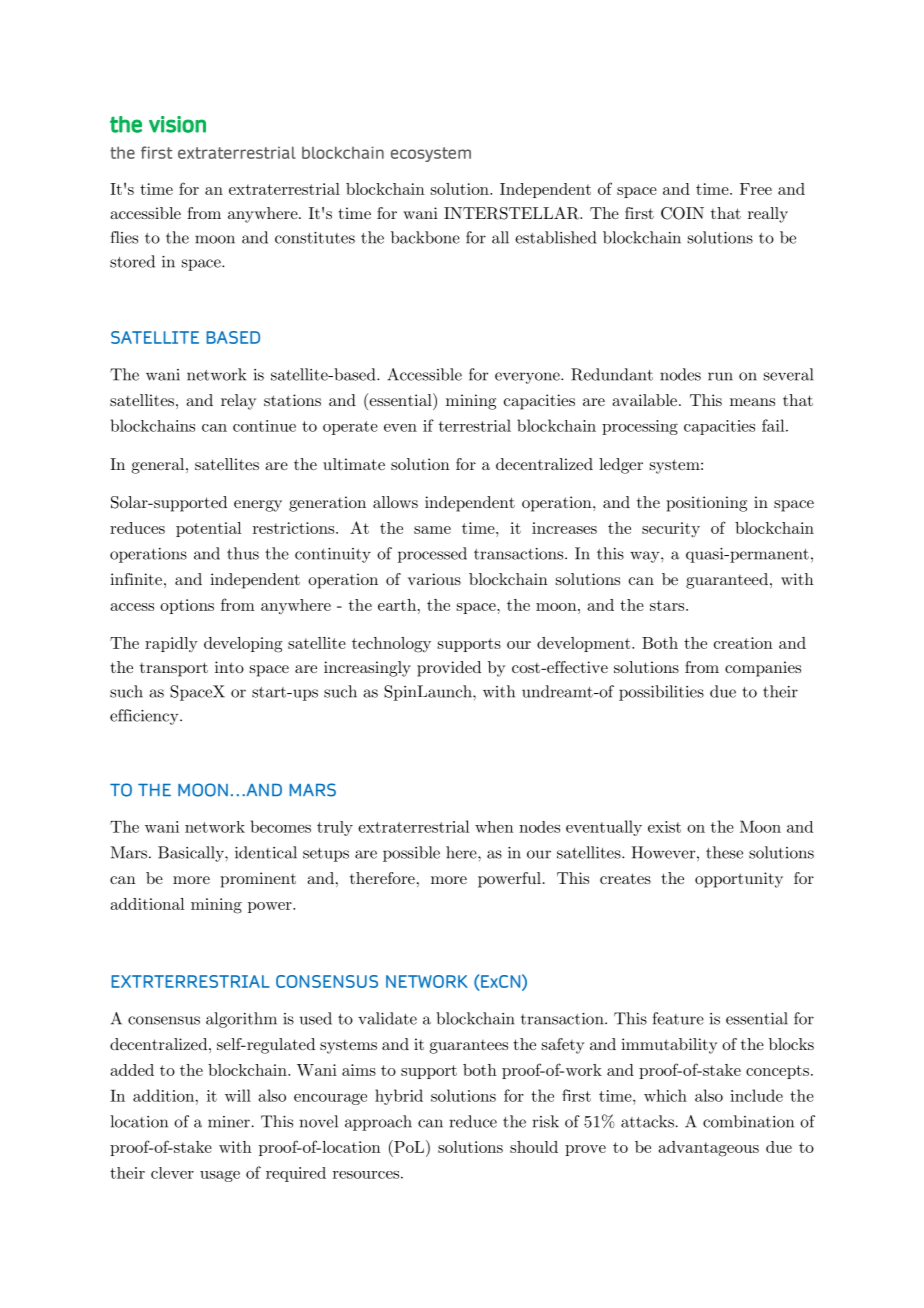 Image resolution: width=924 pixels, height=1308 pixels. I want to click on should, so click(534, 1147).
